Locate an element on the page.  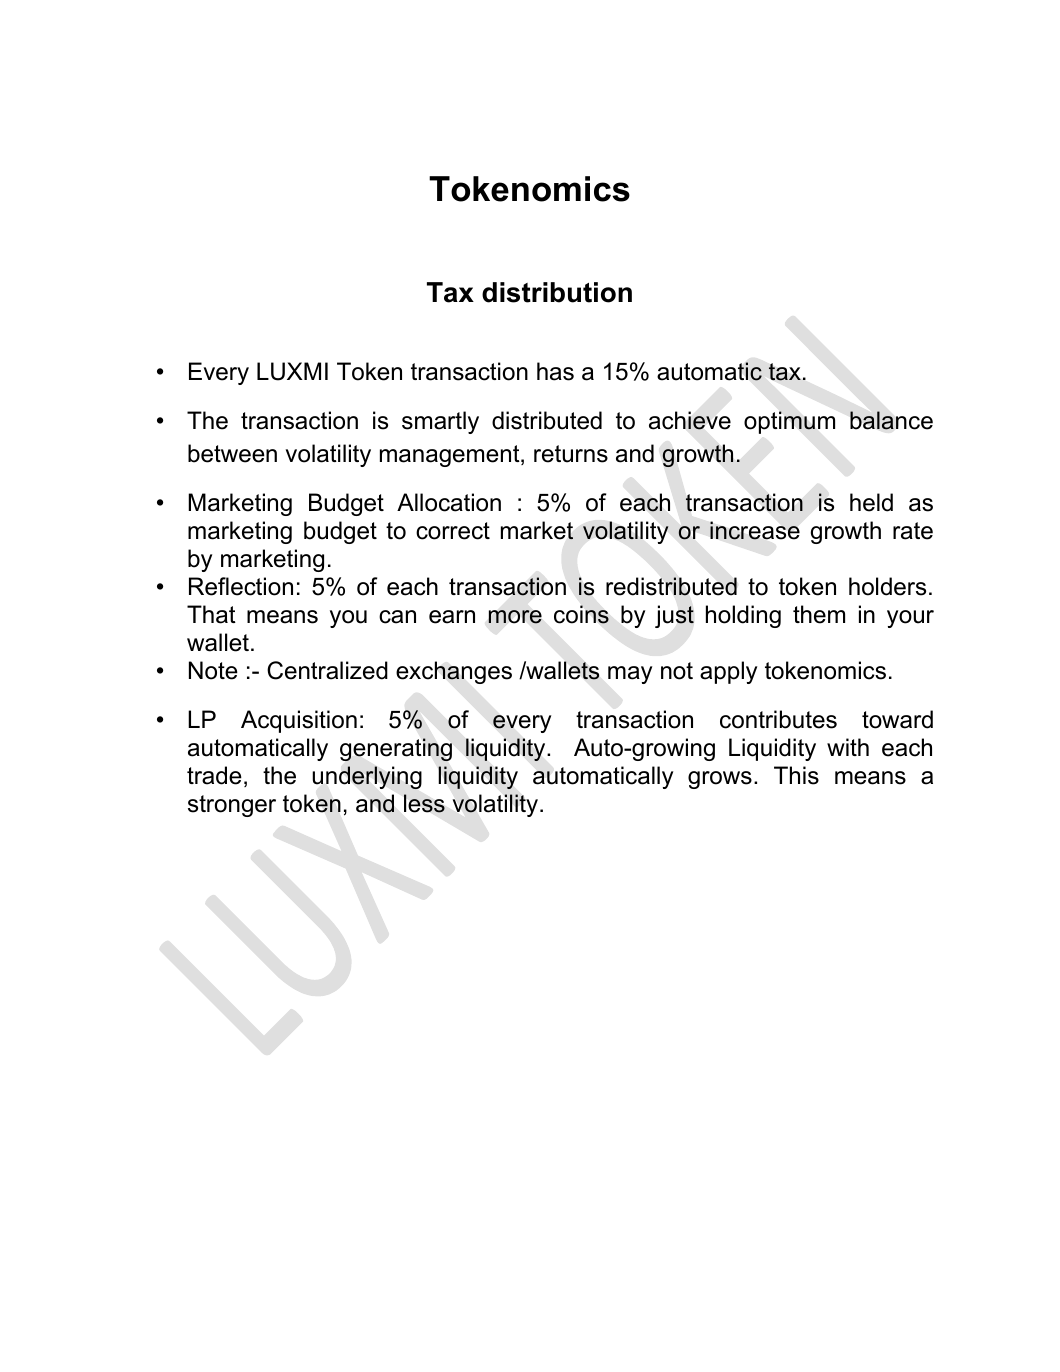
This is located at coordinates (796, 775).
